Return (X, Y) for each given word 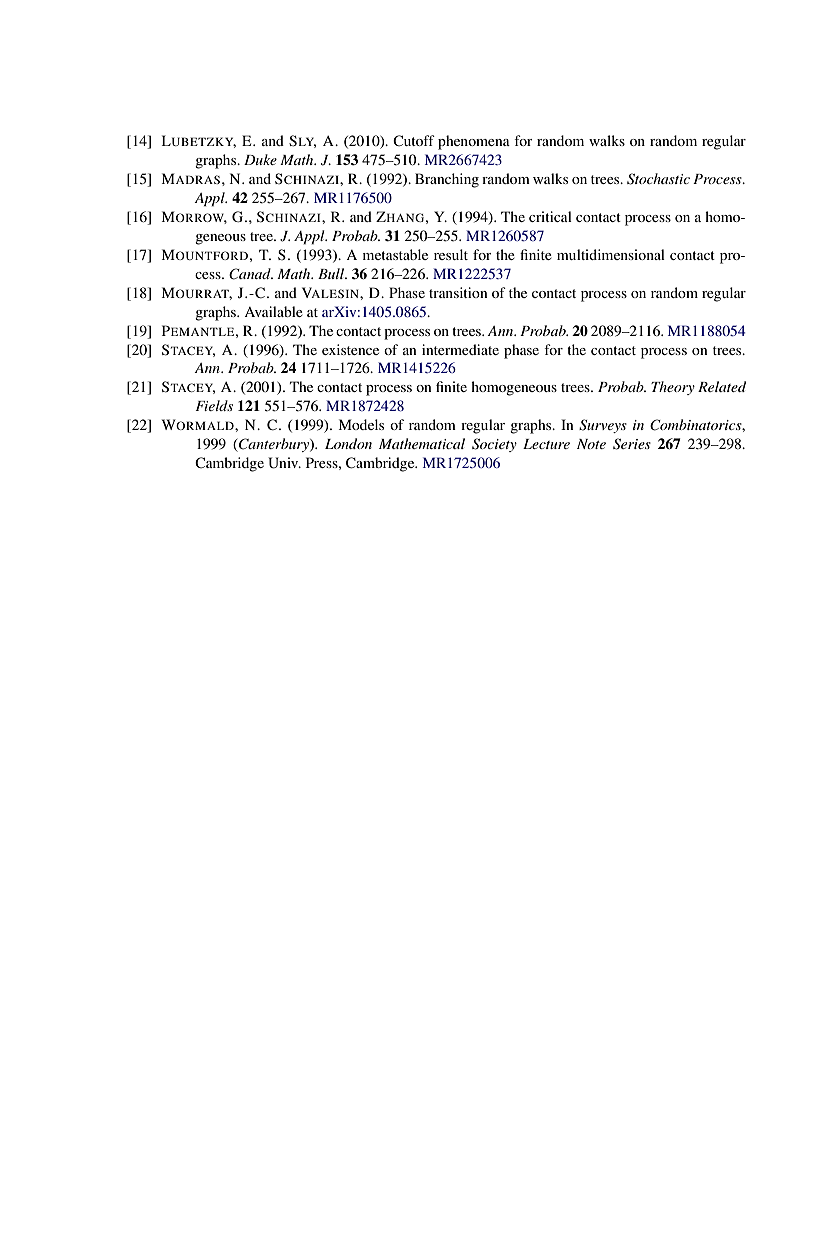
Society (494, 445)
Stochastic (658, 179)
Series (632, 444)
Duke (260, 159)
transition (458, 292)
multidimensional (611, 254)
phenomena (474, 142)
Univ (284, 463)
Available (273, 311)
